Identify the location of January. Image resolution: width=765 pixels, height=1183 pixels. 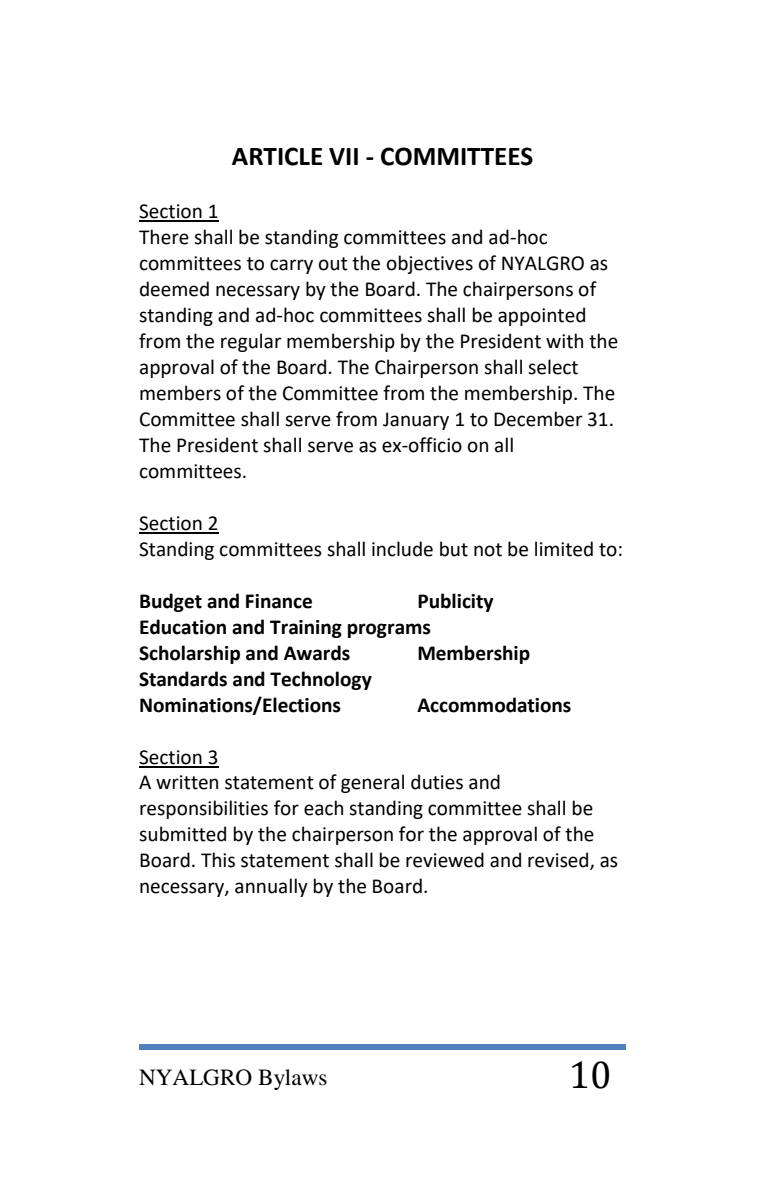
(416, 421).
